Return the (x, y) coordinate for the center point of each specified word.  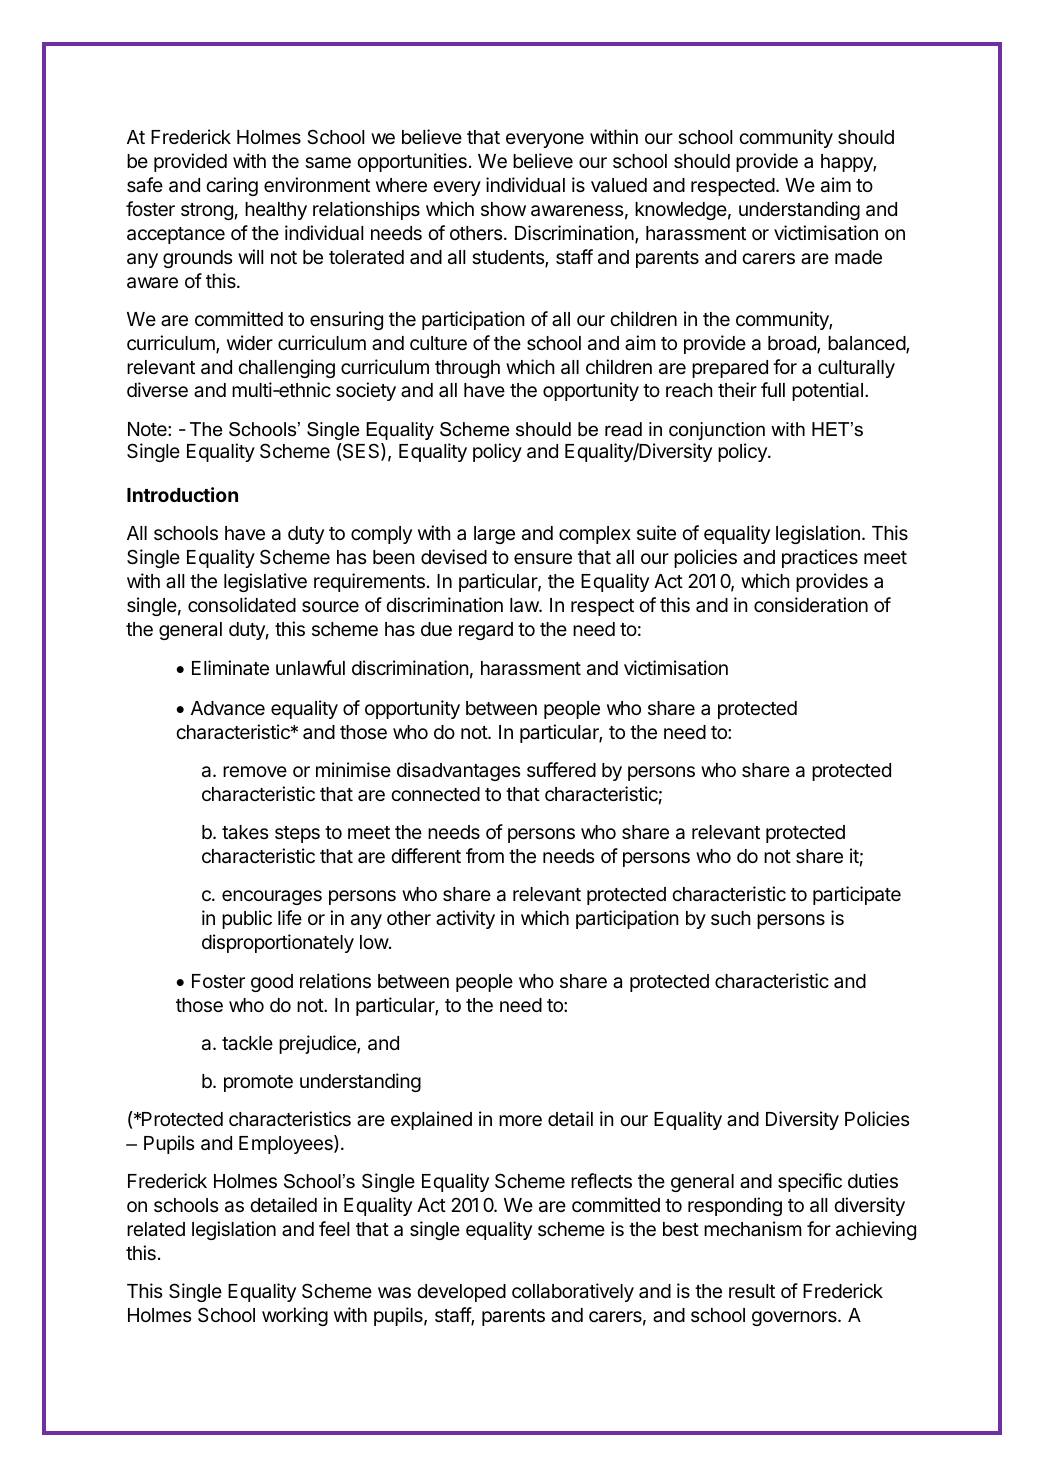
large (494, 535)
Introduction (182, 494)
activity (465, 919)
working (295, 1316)
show (503, 209)
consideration (811, 605)
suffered (561, 769)
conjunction (717, 431)
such (731, 918)
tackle (247, 1043)
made (858, 257)
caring (232, 186)
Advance (228, 708)
